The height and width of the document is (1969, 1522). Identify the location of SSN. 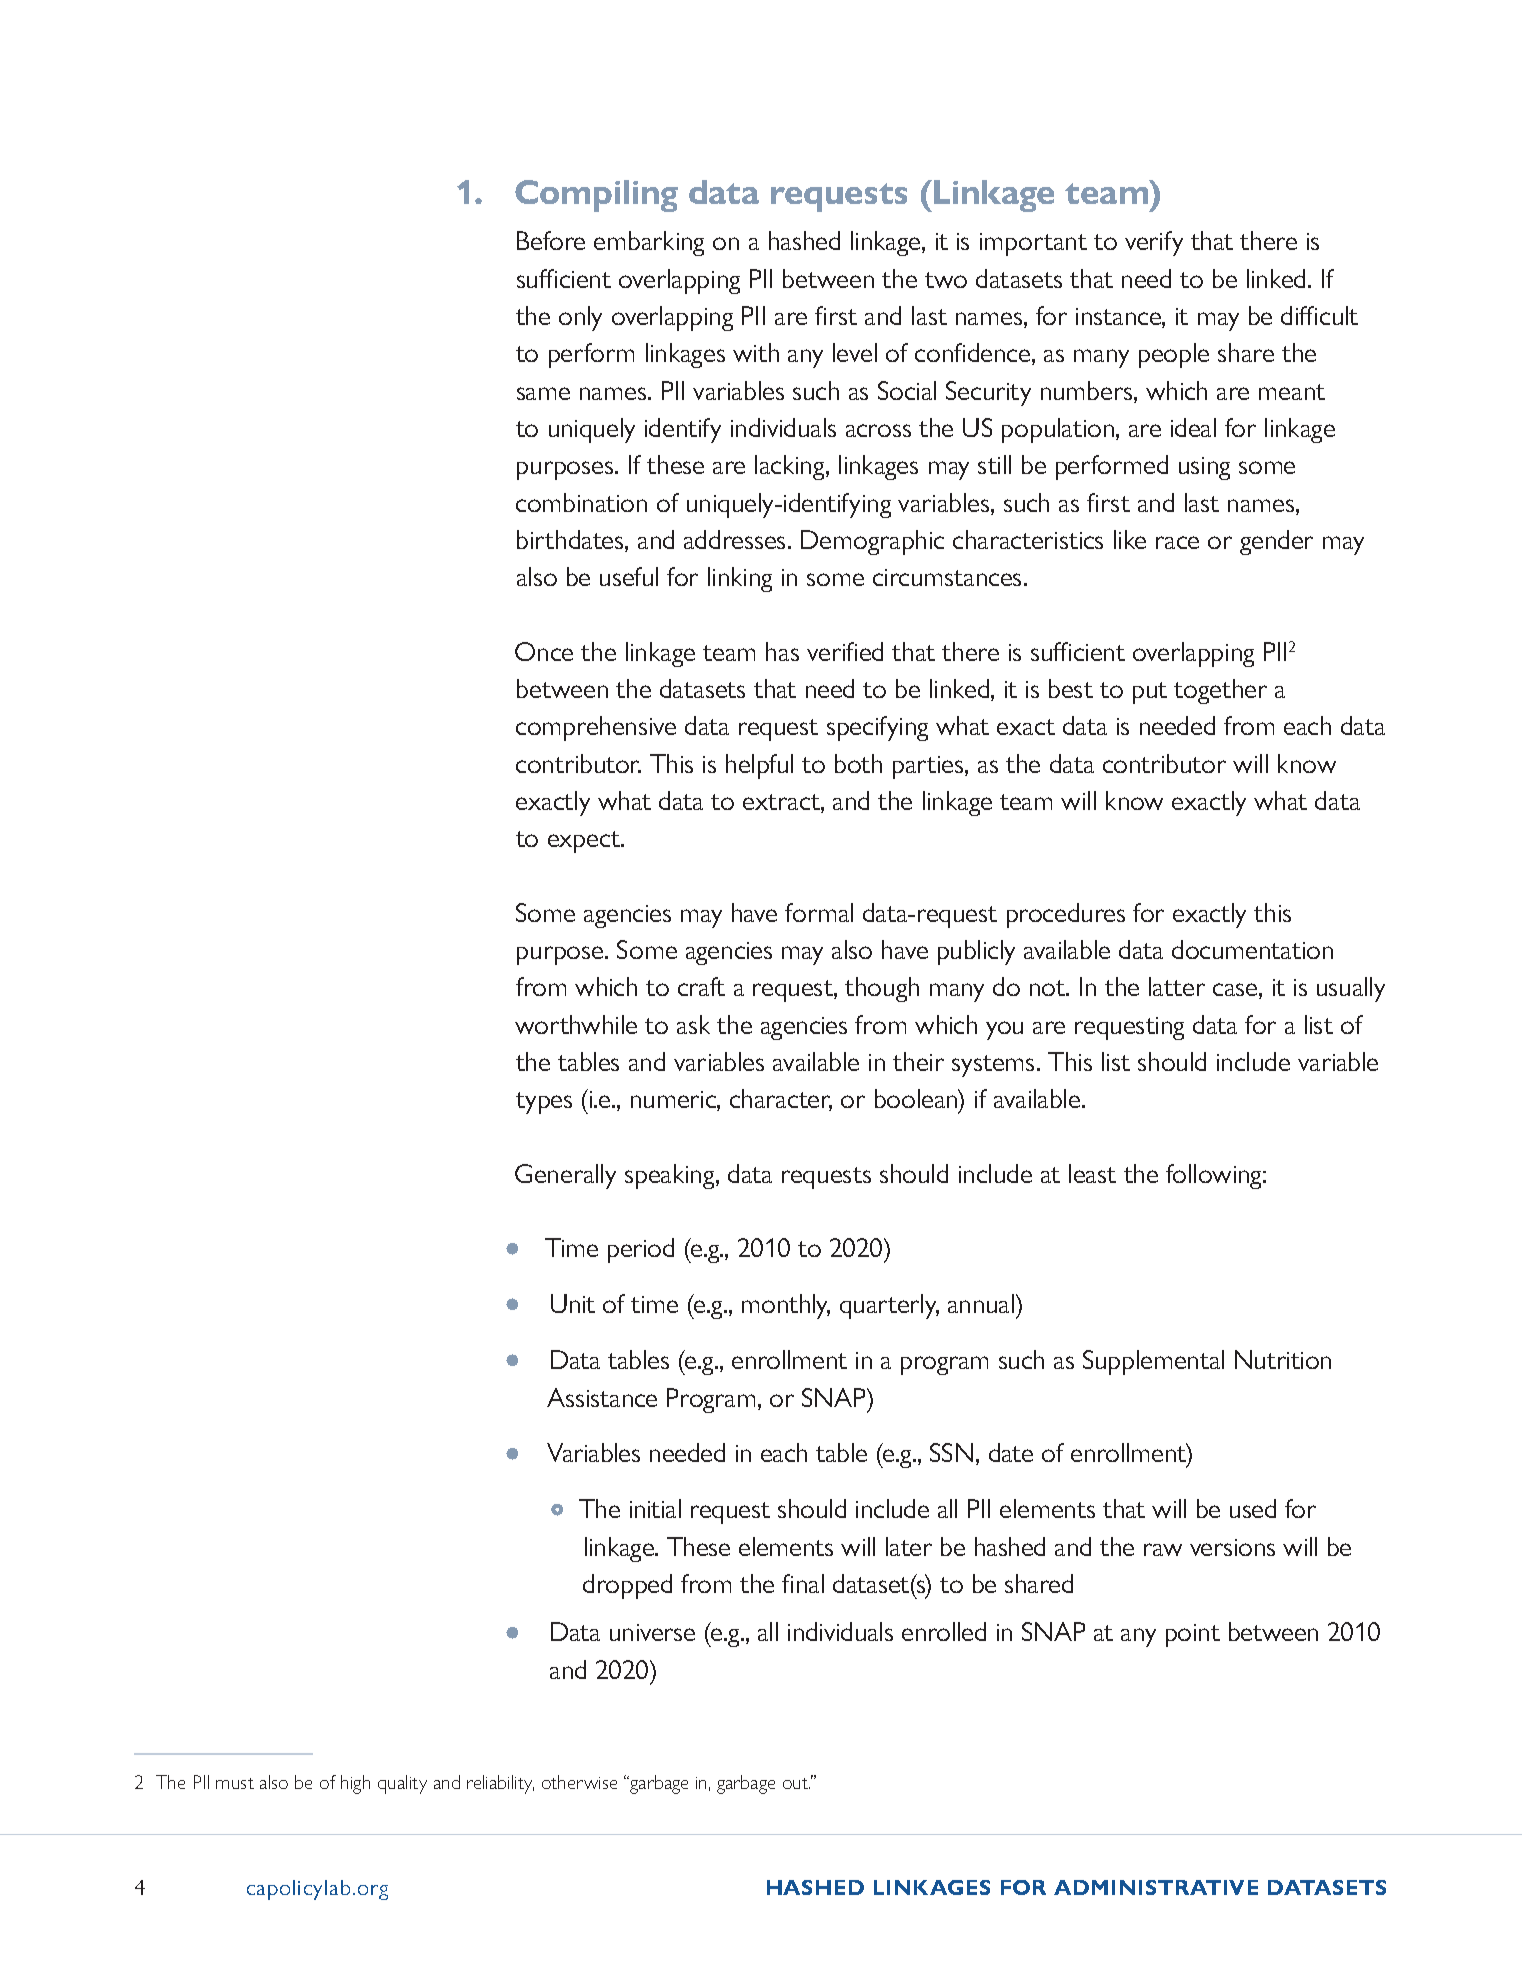
(951, 1452).
